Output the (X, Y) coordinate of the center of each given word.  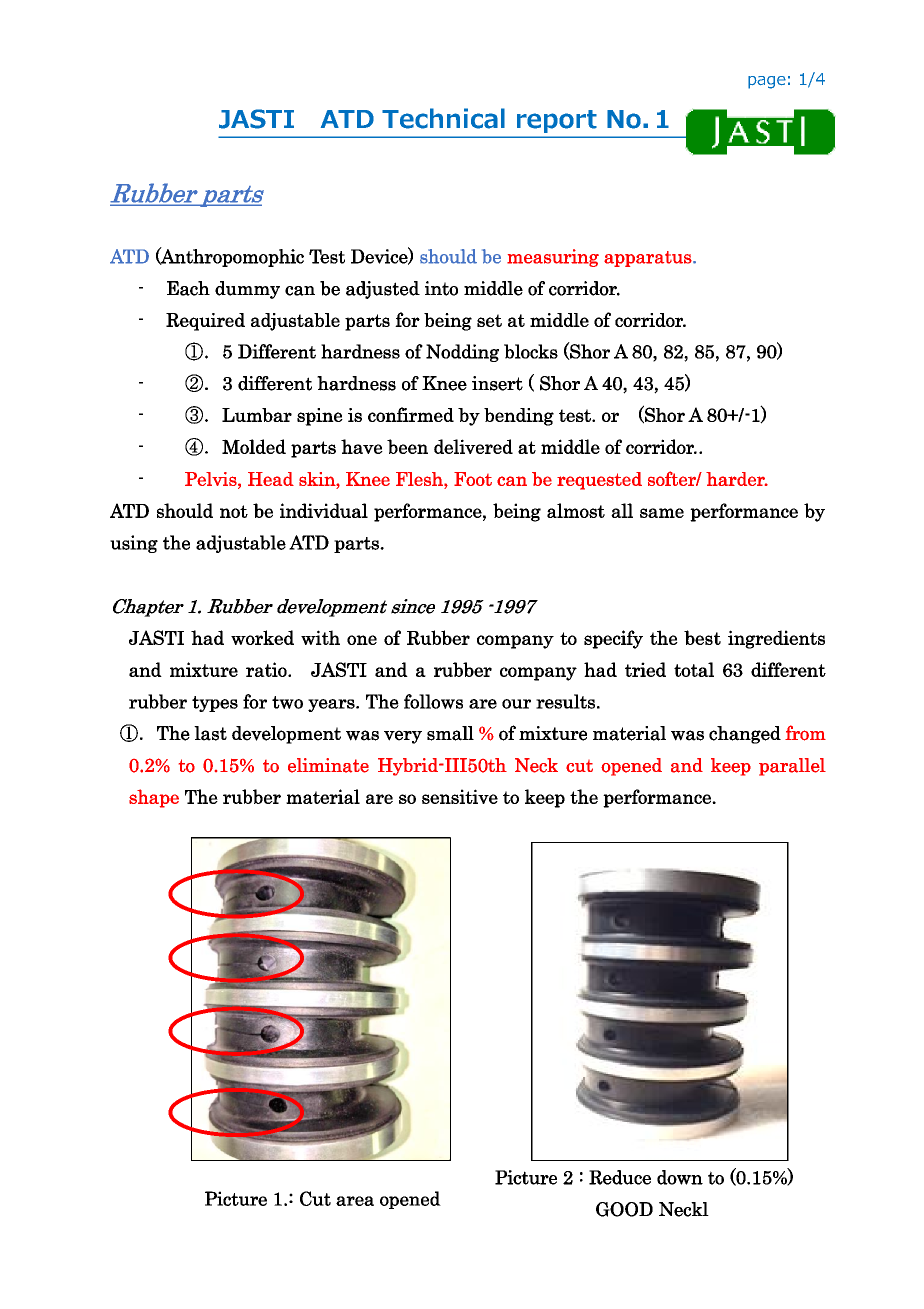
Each (188, 288)
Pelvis (212, 479)
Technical (443, 118)
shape (154, 798)
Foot (473, 479)
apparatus (649, 259)
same (662, 513)
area (355, 1201)
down (680, 1177)
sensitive (460, 796)
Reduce (620, 1177)
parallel (792, 767)
